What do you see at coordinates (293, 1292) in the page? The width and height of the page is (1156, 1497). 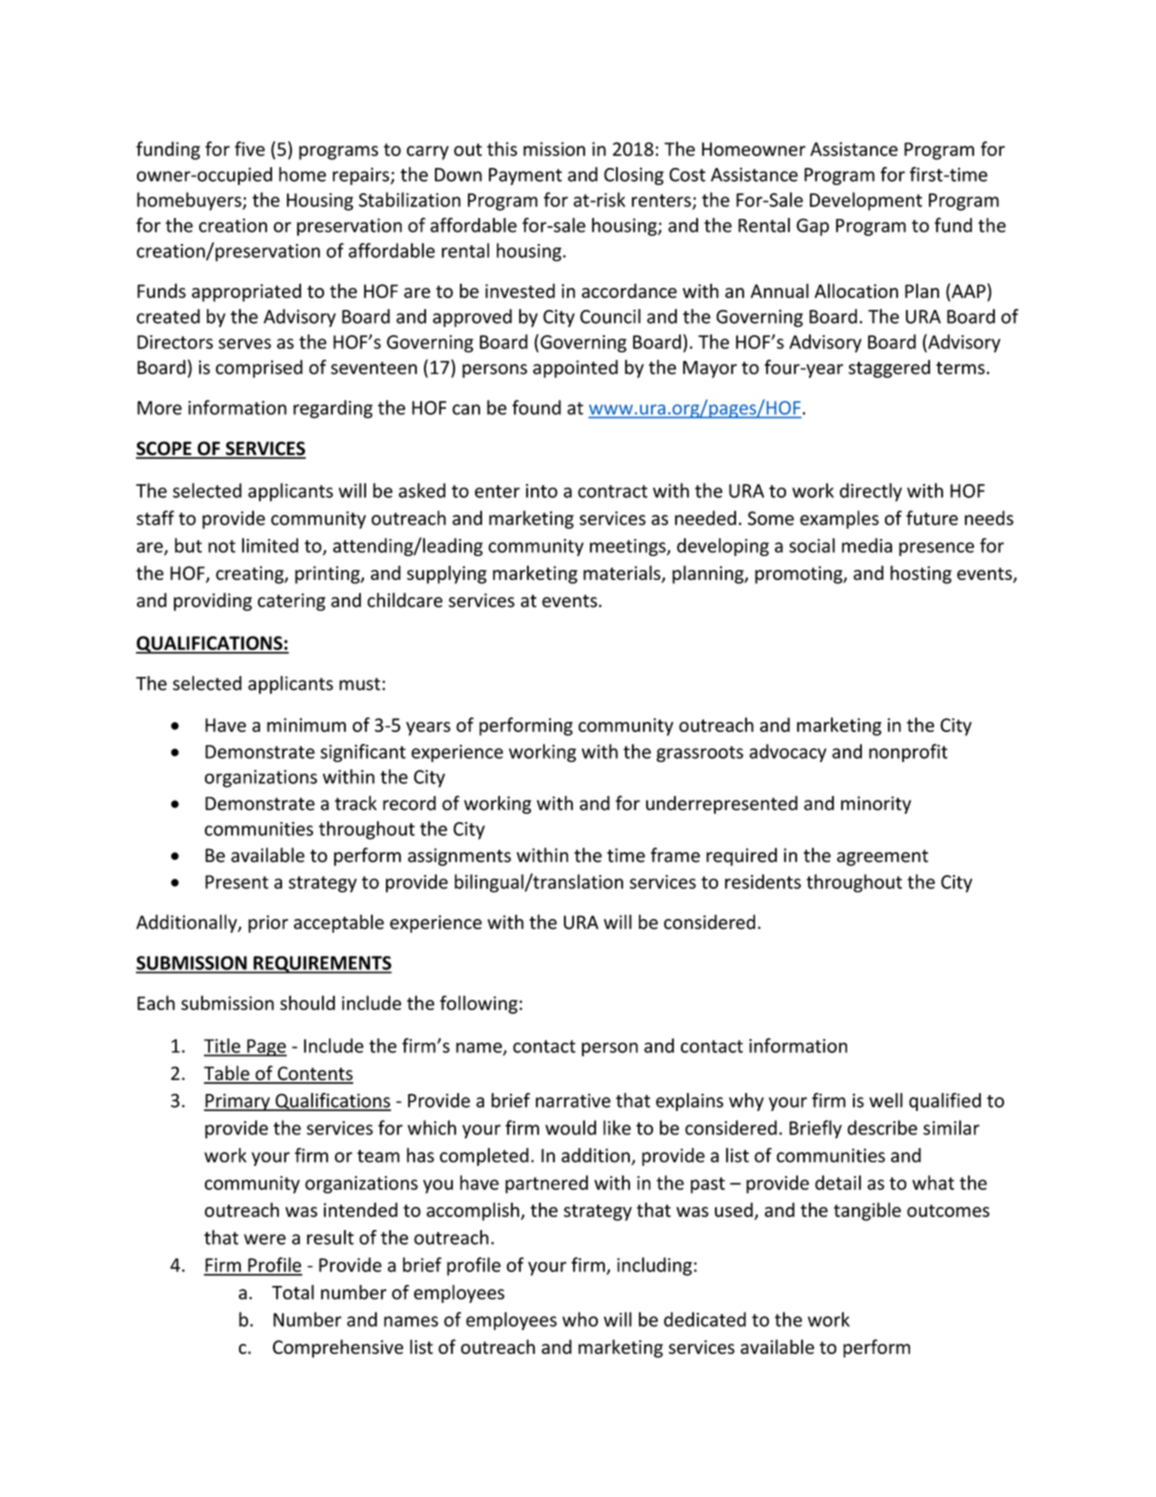 I see `Total` at bounding box center [293, 1292].
